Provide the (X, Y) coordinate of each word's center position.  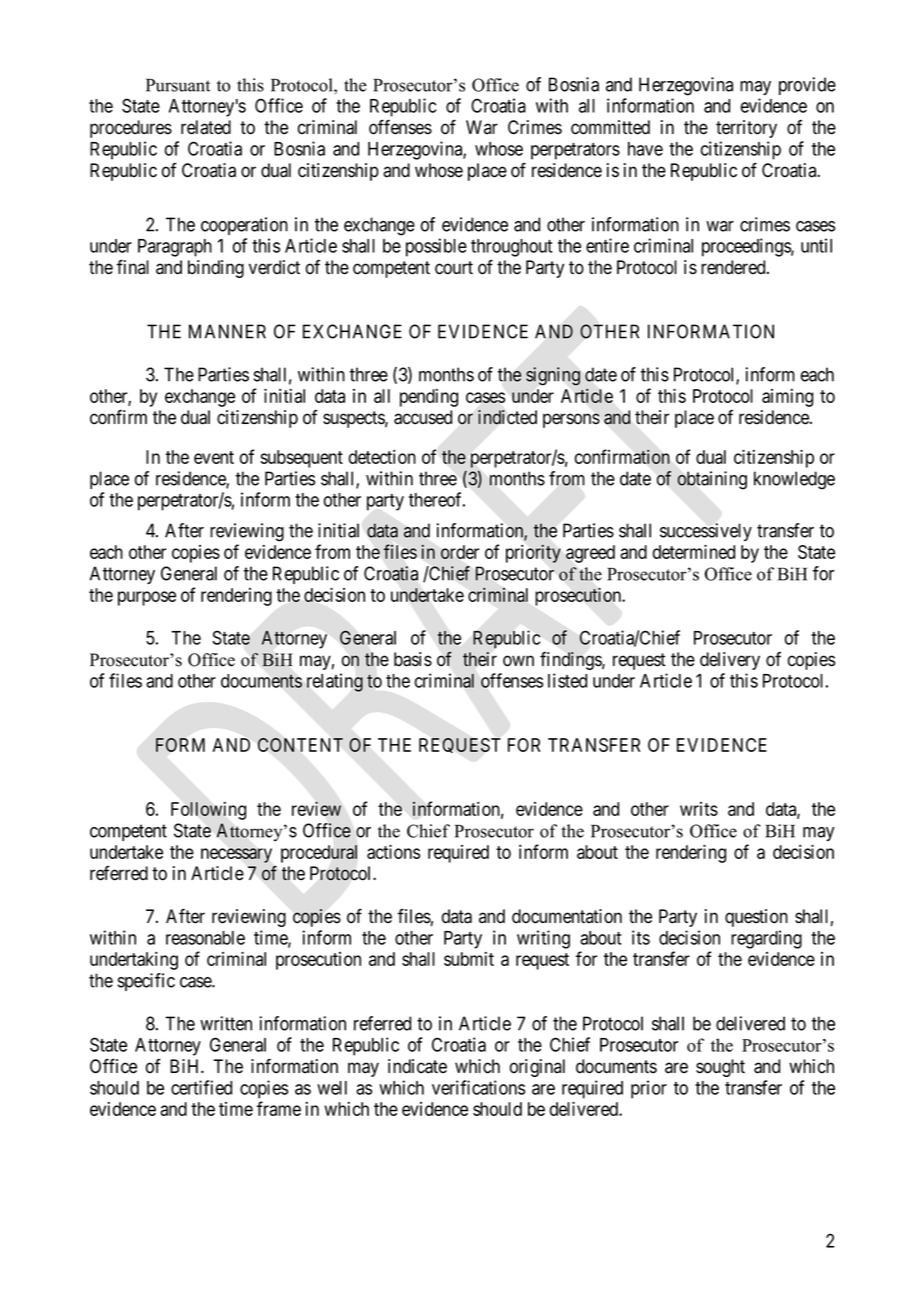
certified (201, 1087)
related (206, 127)
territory (746, 129)
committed (610, 127)
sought (720, 1068)
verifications (478, 1087)
